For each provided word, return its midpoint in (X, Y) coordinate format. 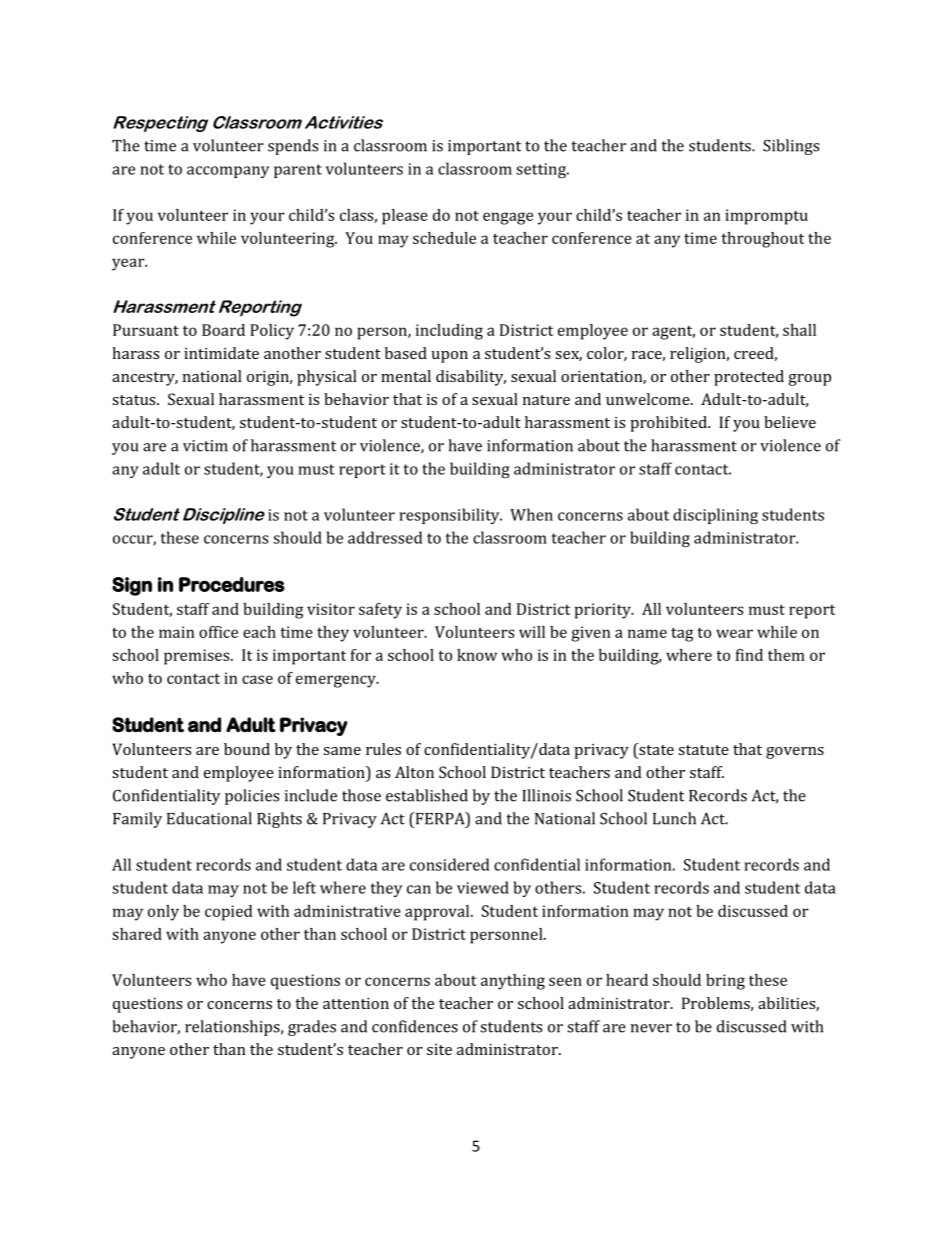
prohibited (669, 424)
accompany (228, 172)
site (439, 1049)
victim (205, 446)
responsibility (450, 516)
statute (703, 750)
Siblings (791, 147)
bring (725, 982)
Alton (414, 772)
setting (542, 170)
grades (312, 1028)
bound (247, 749)
